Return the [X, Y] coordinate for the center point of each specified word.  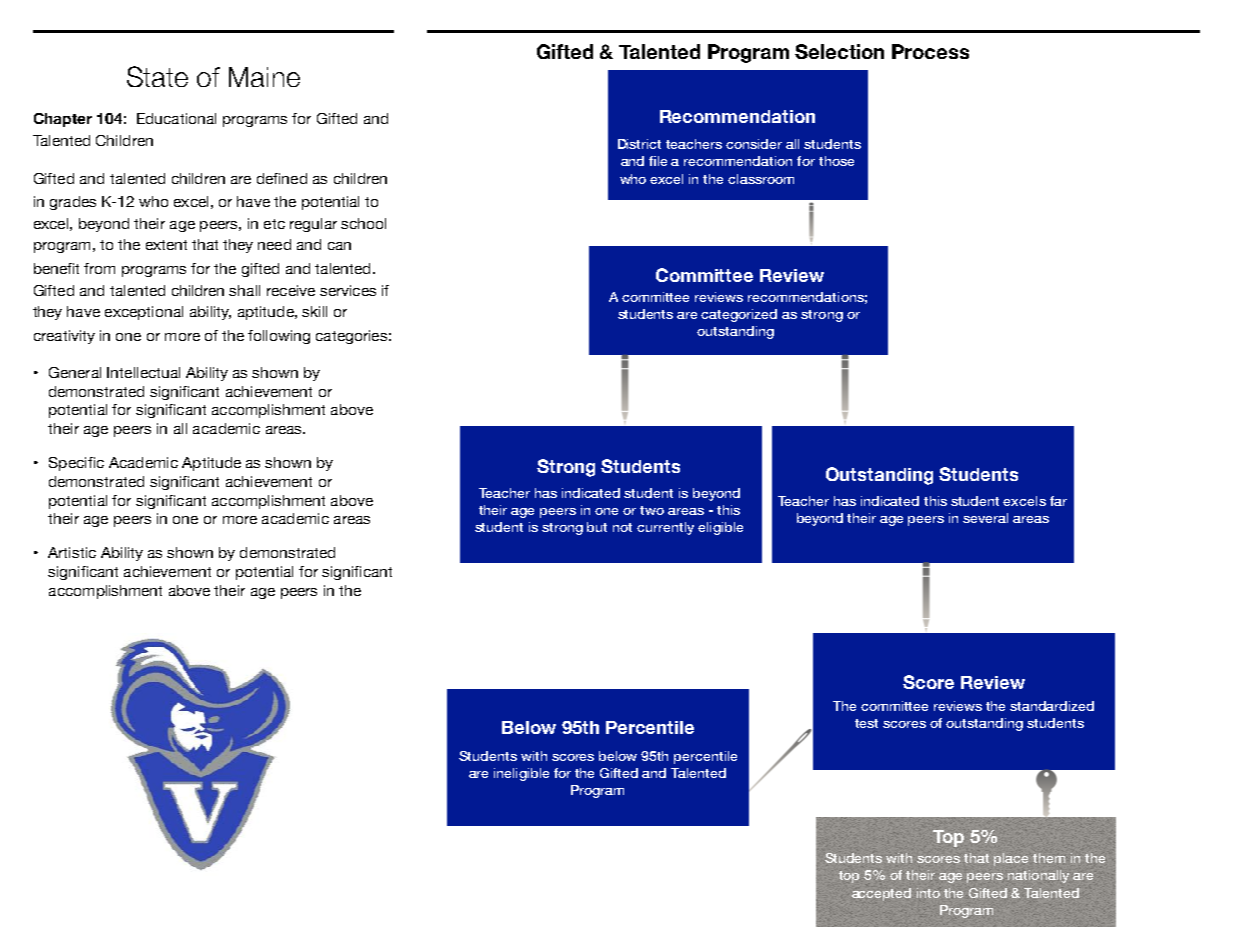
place [1011, 859]
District [639, 144]
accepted [881, 894]
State [157, 76]
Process [930, 51]
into [928, 893]
